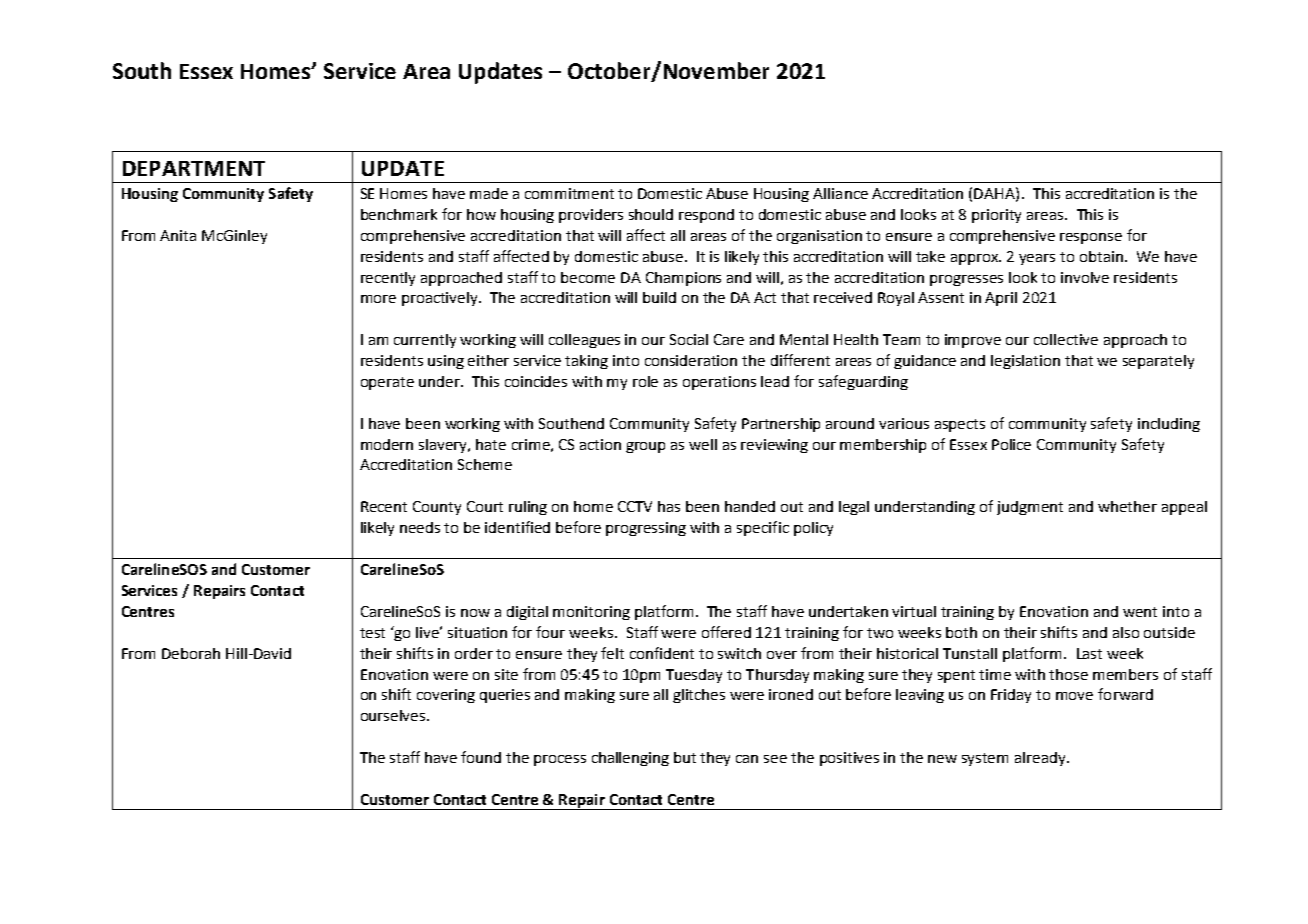 The image size is (1308, 924). I want to click on Police, so click(1011, 444).
